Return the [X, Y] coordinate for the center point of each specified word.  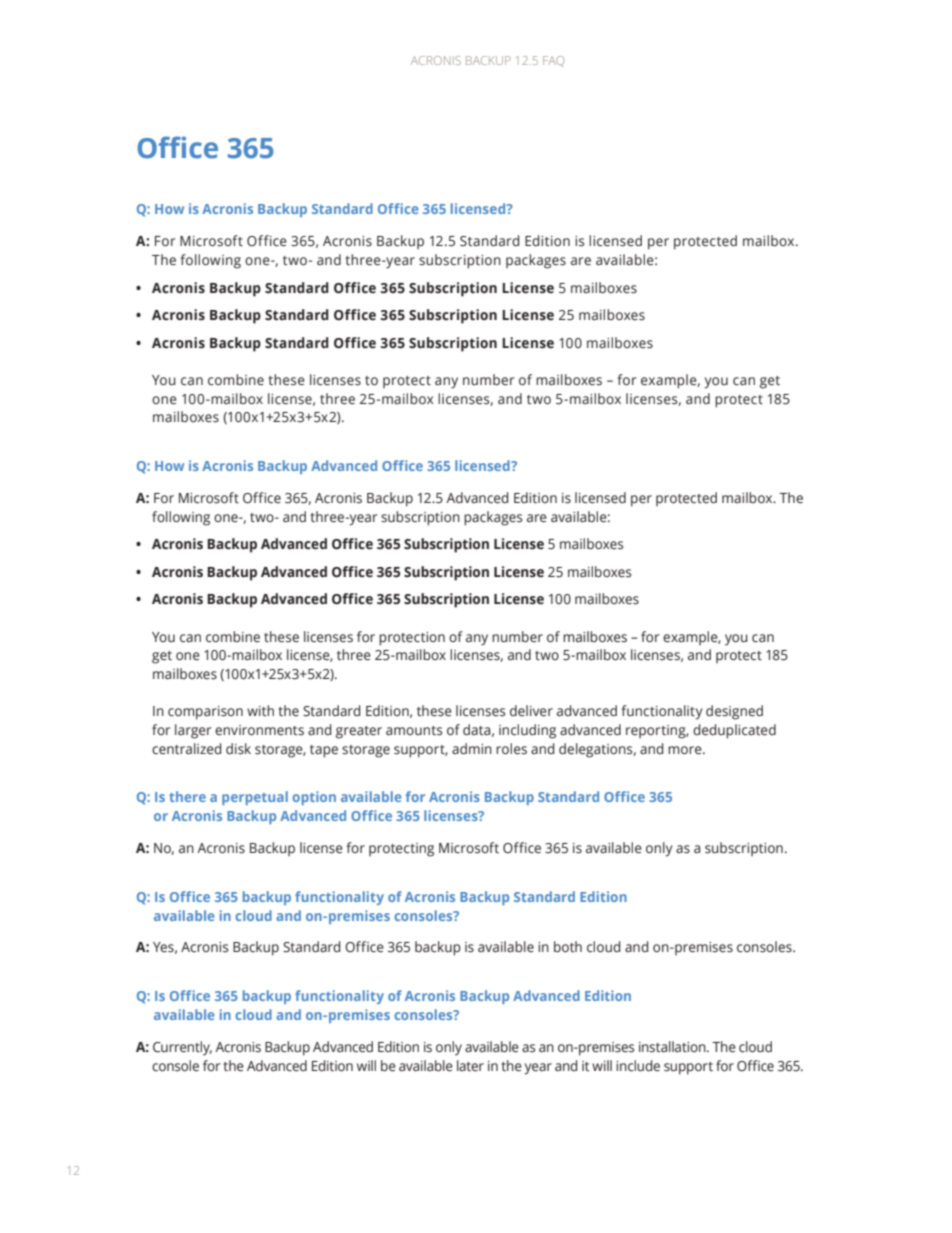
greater [359, 732]
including [527, 731]
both [568, 946]
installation [673, 1047]
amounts [414, 731]
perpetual [255, 798]
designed [734, 712]
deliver [531, 711]
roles [511, 749]
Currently [182, 1048]
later [470, 1066]
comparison [205, 713]
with [260, 710]
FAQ [553, 61]
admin [472, 748]
